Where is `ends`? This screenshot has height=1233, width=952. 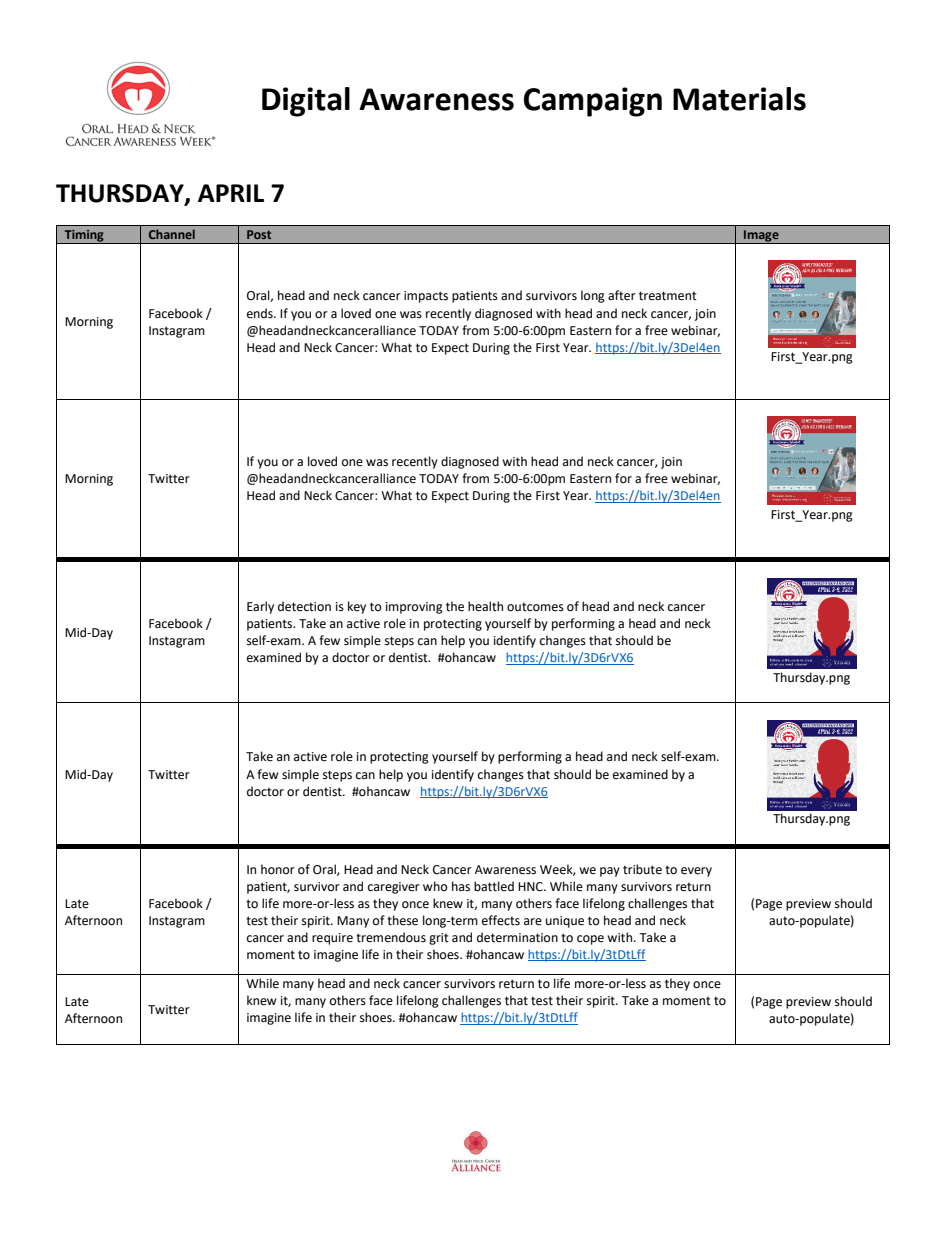
ends is located at coordinates (261, 313).
